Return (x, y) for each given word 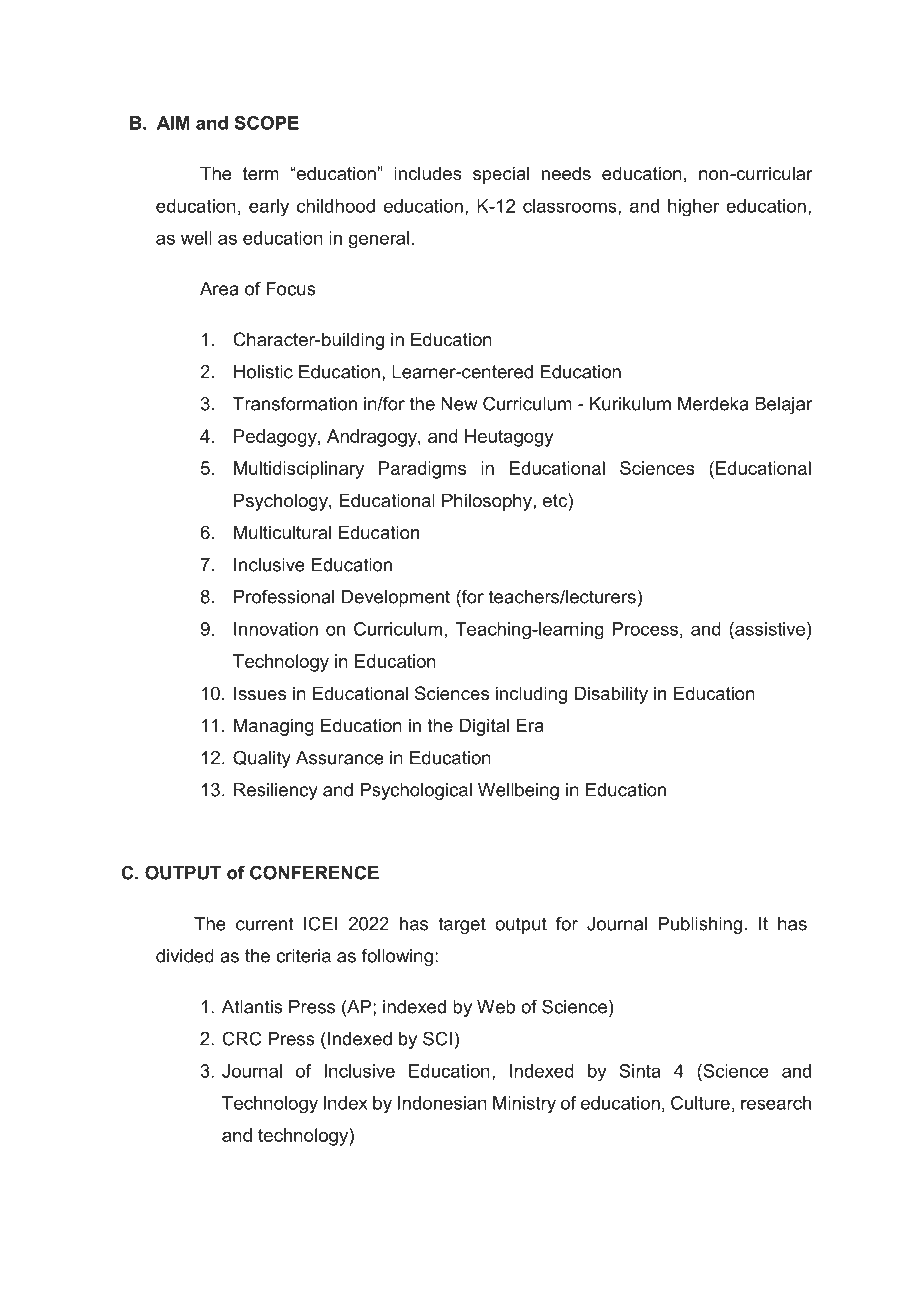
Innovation (276, 629)
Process (645, 629)
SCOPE (266, 123)
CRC (242, 1038)
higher (693, 208)
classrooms (571, 207)
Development (396, 598)
